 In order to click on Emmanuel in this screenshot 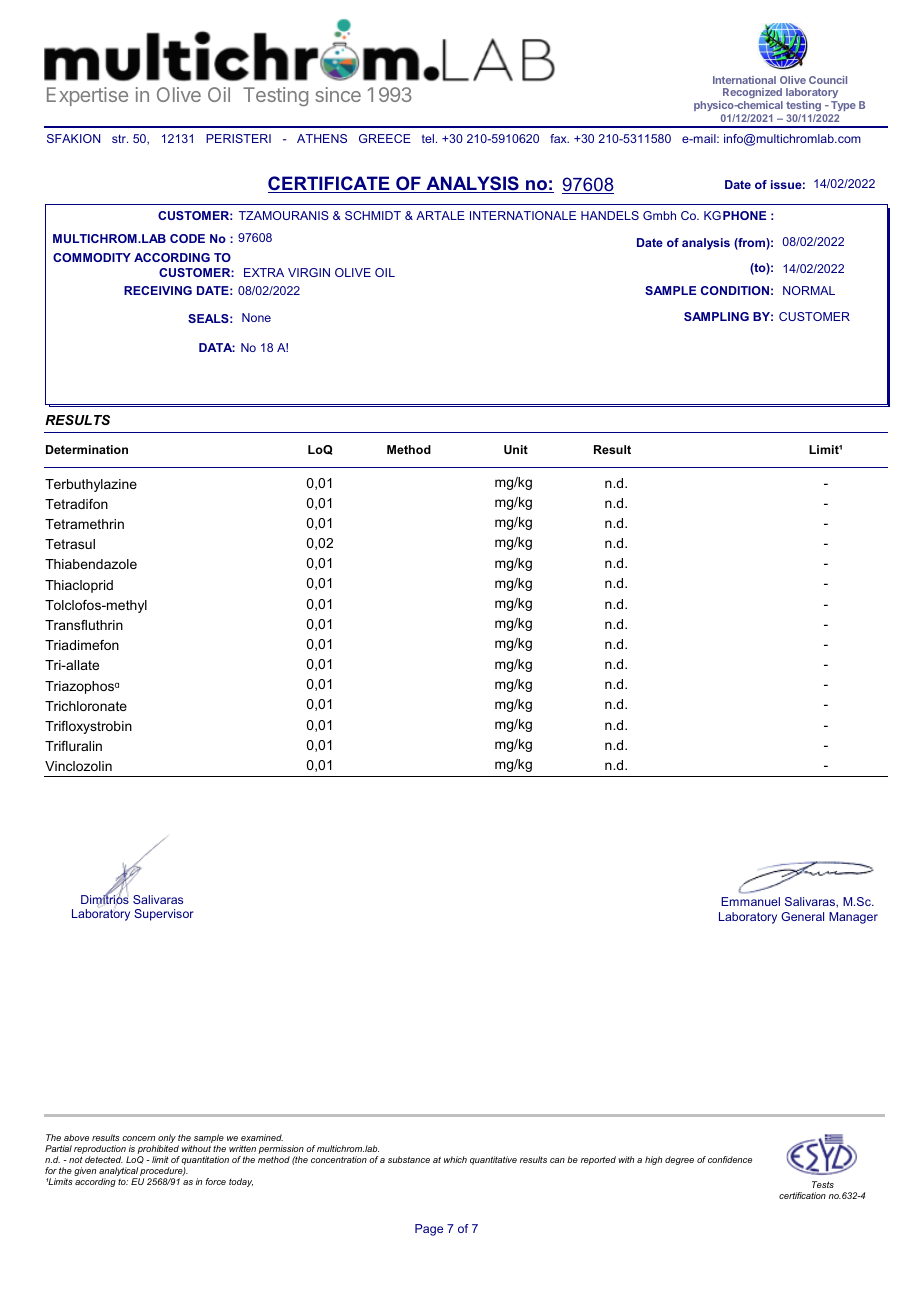, I will do `click(750, 901)`.
